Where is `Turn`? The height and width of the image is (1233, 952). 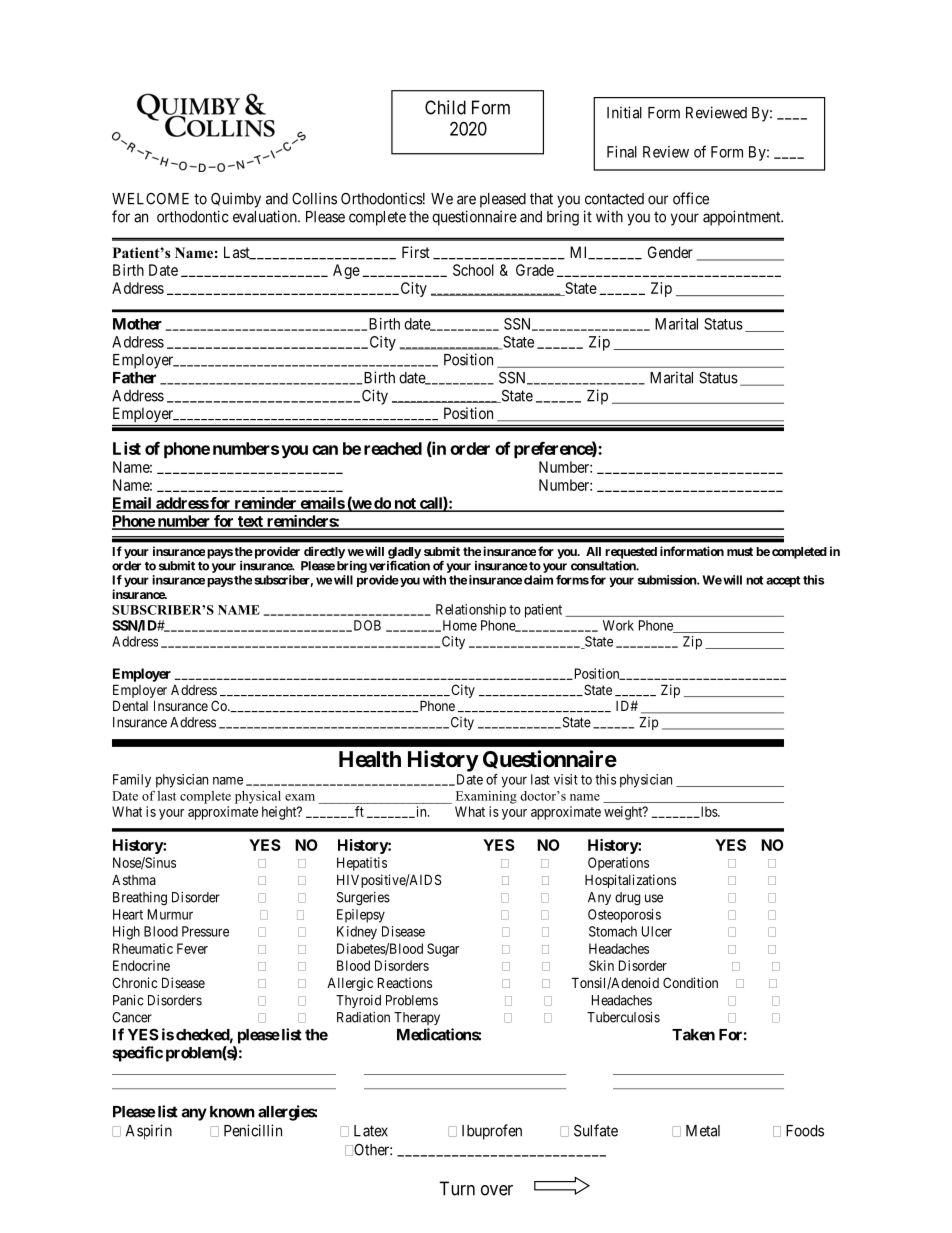
Turn is located at coordinates (457, 1188).
